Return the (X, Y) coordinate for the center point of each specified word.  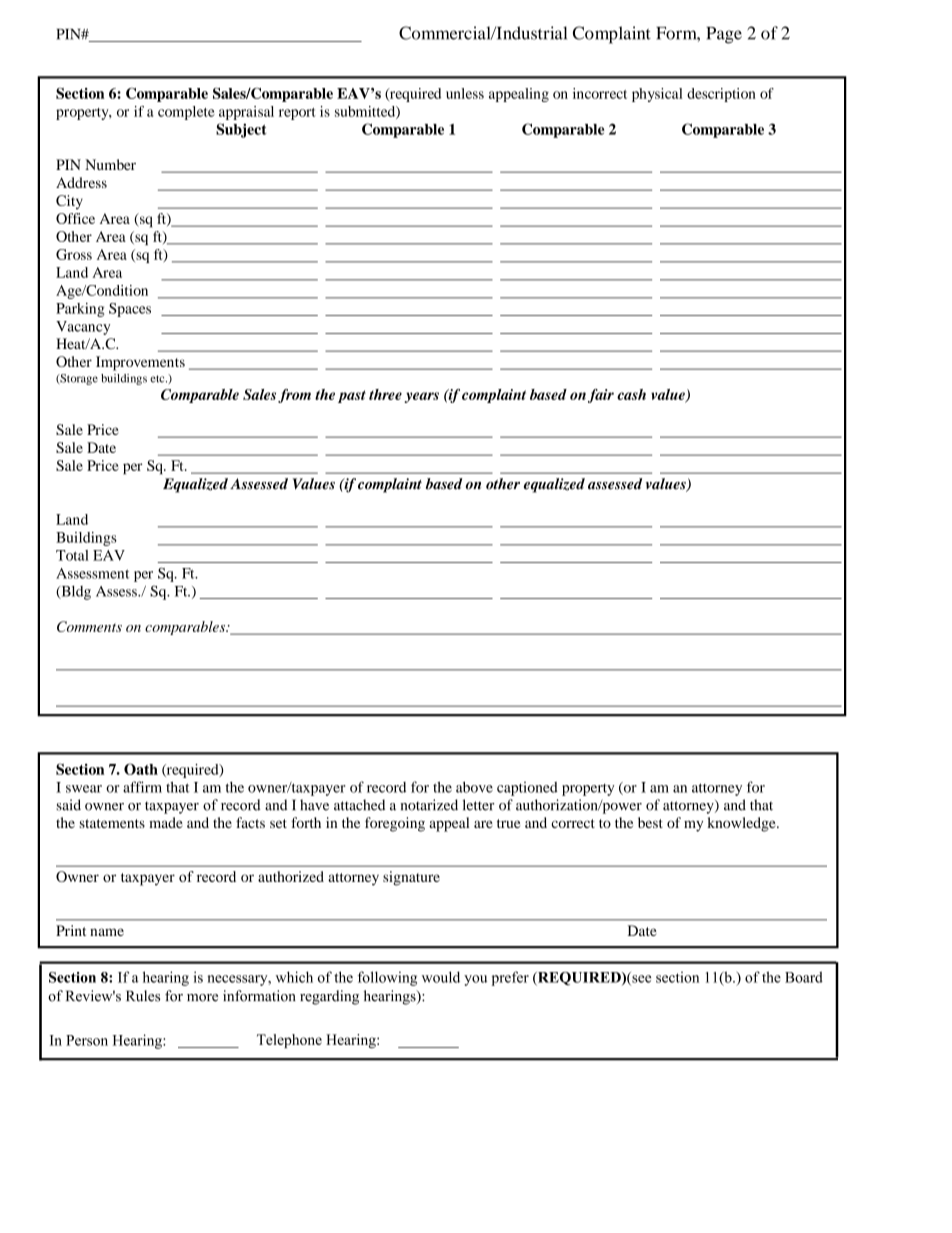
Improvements (140, 363)
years (421, 397)
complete (186, 113)
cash (631, 394)
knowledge (742, 824)
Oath (141, 769)
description (721, 95)
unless (465, 93)
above (474, 787)
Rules (143, 996)
